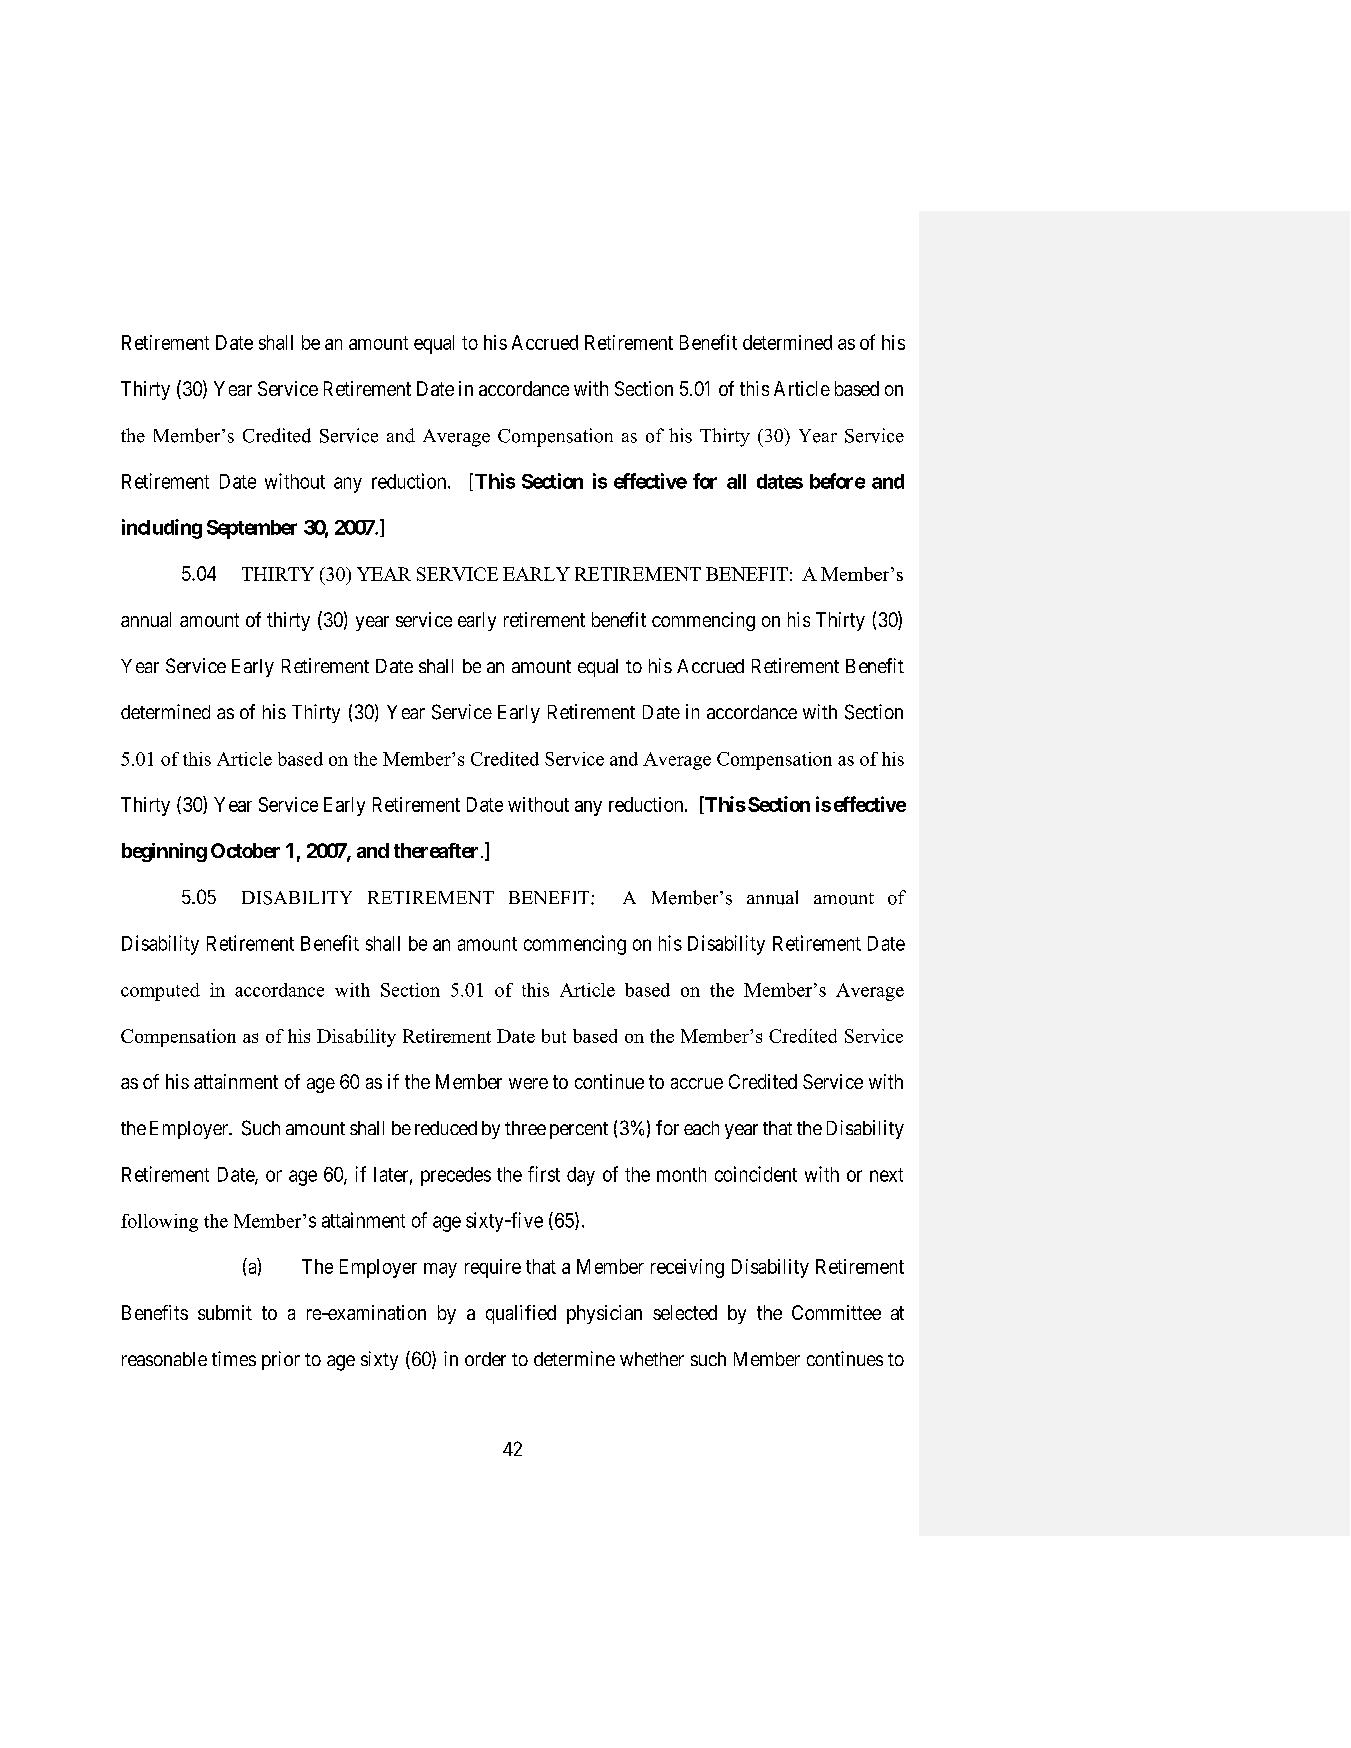  Describe the element at coordinates (160, 992) in the screenshot. I see `computed` at that location.
